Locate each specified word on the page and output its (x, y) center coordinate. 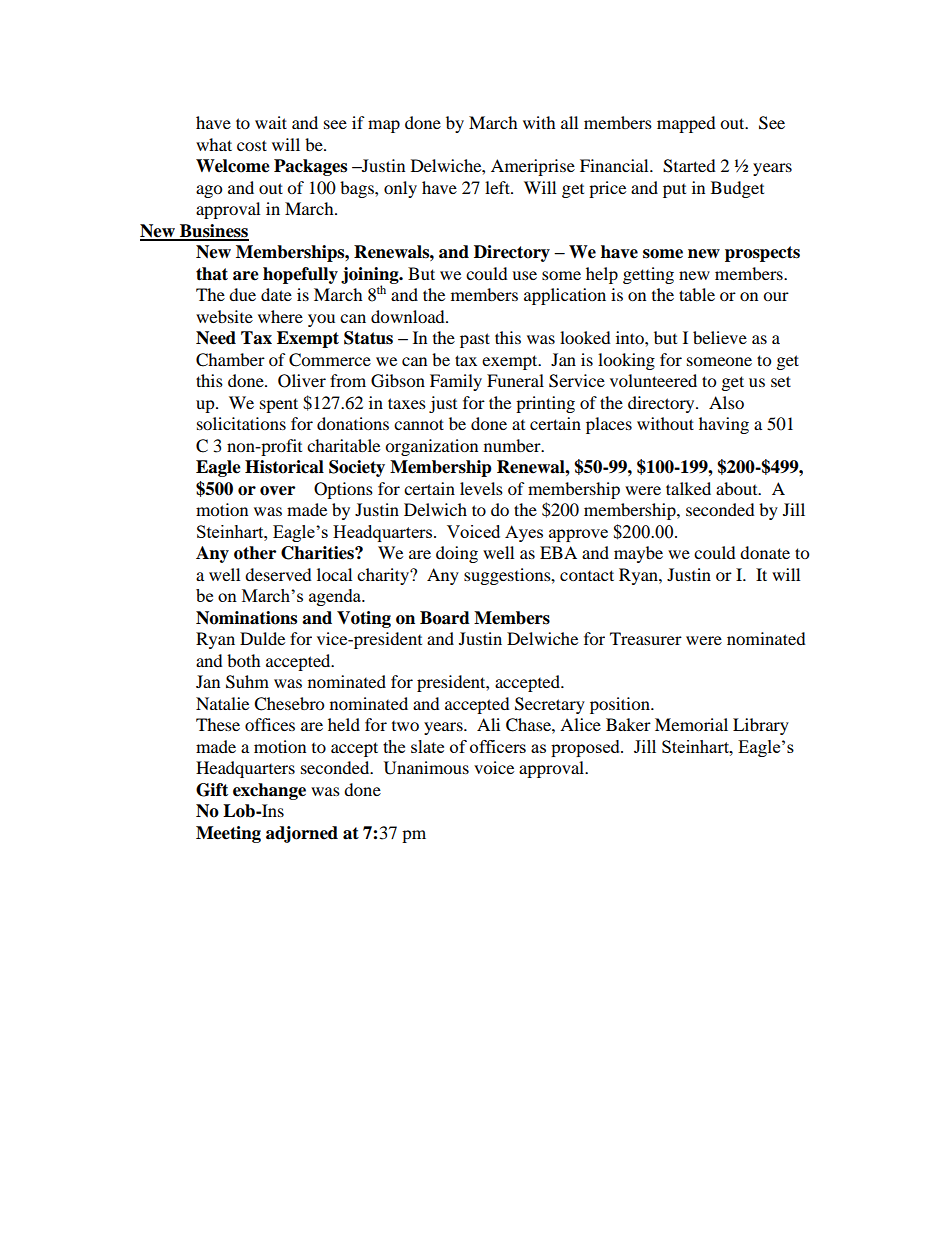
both (244, 660)
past (475, 340)
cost (252, 145)
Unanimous (426, 768)
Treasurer (646, 638)
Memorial (691, 724)
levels (481, 488)
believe (720, 337)
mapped (686, 124)
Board (445, 618)
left (498, 187)
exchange (269, 791)
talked (688, 488)
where (280, 316)
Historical (284, 467)
